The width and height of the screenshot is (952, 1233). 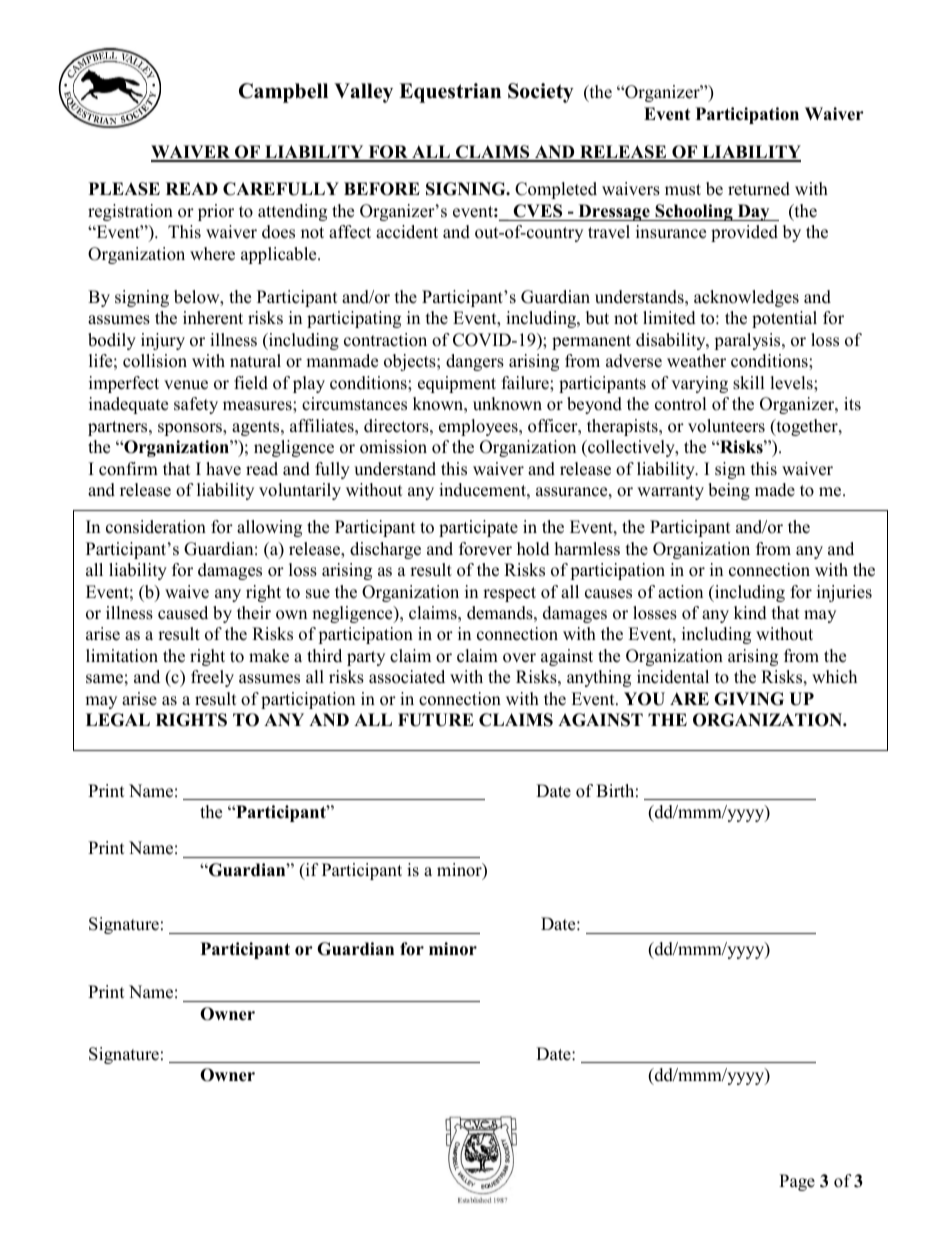 I want to click on Campbell, so click(x=283, y=93).
